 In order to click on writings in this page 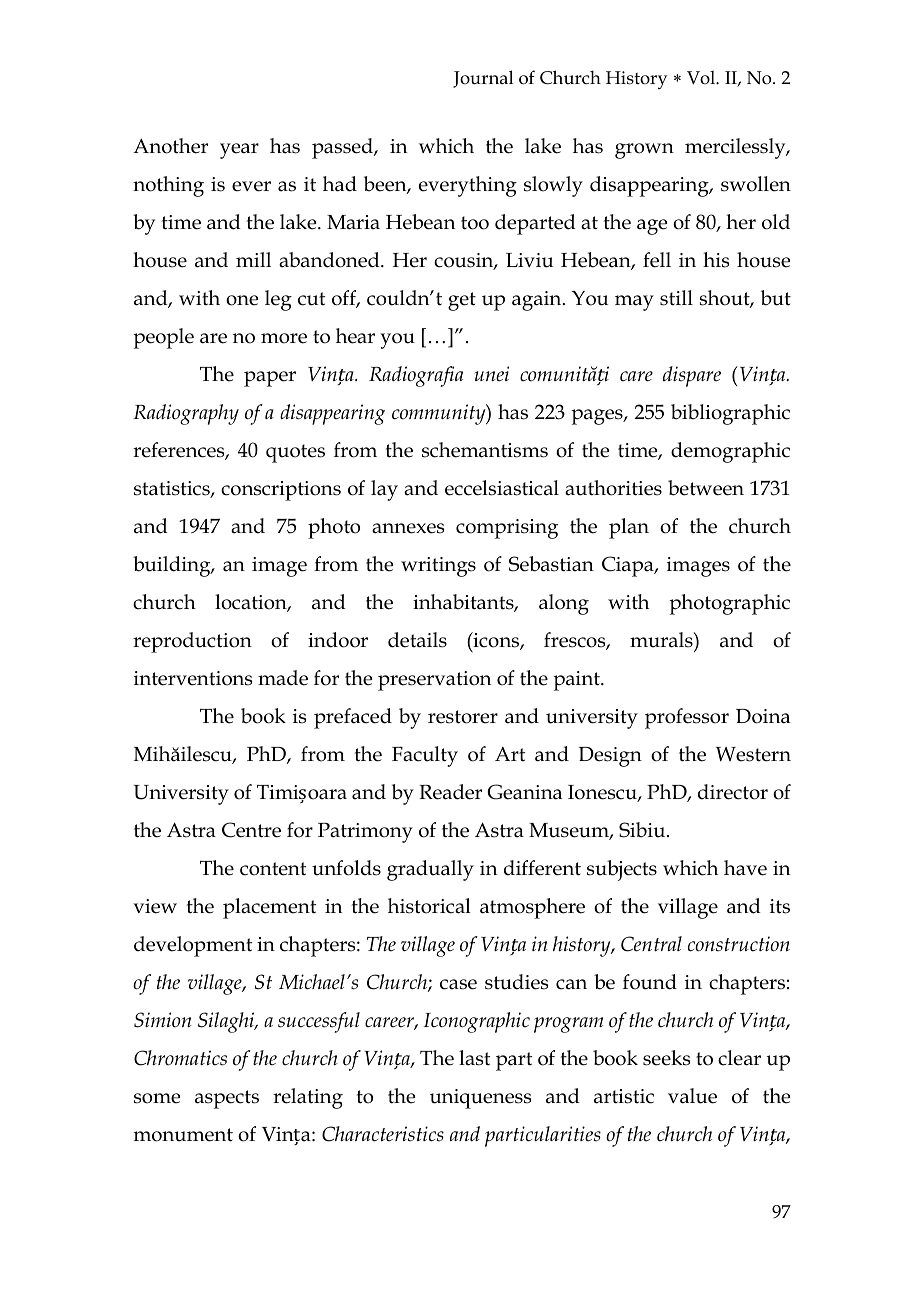, I will do `click(438, 567)`.
